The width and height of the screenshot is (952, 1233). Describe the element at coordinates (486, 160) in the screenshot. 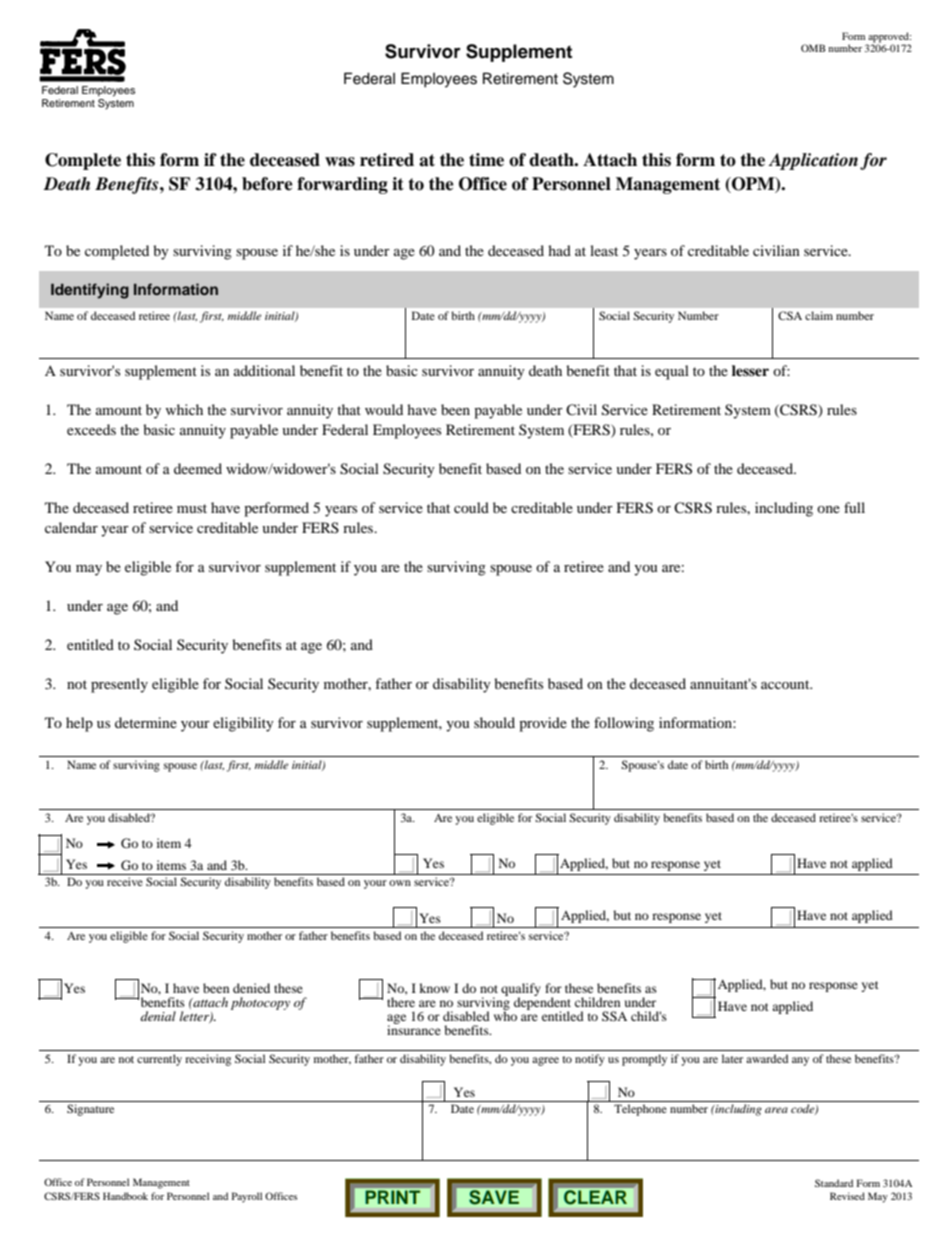

I see `time` at that location.
